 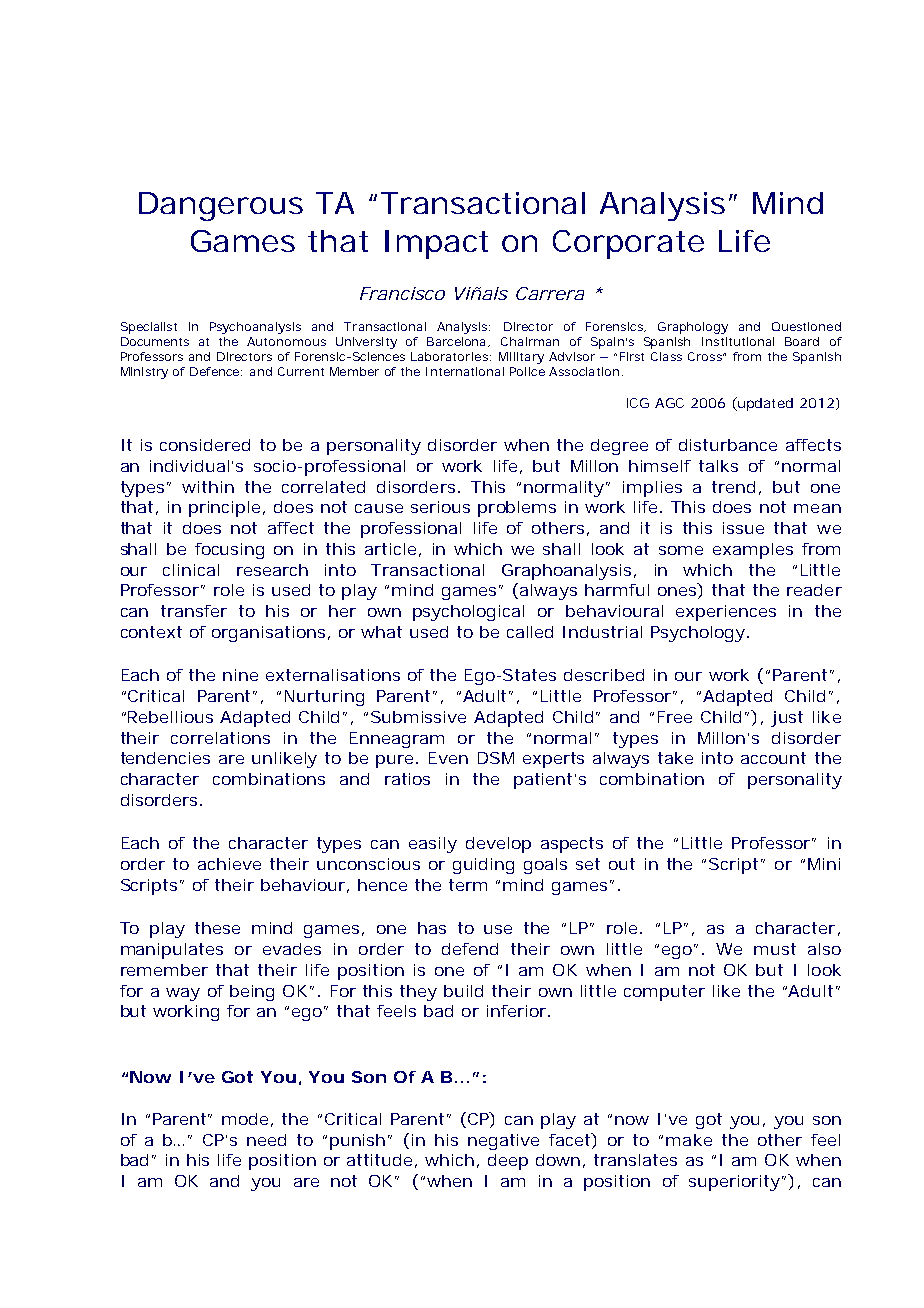 I want to click on disturbance, so click(x=728, y=445).
